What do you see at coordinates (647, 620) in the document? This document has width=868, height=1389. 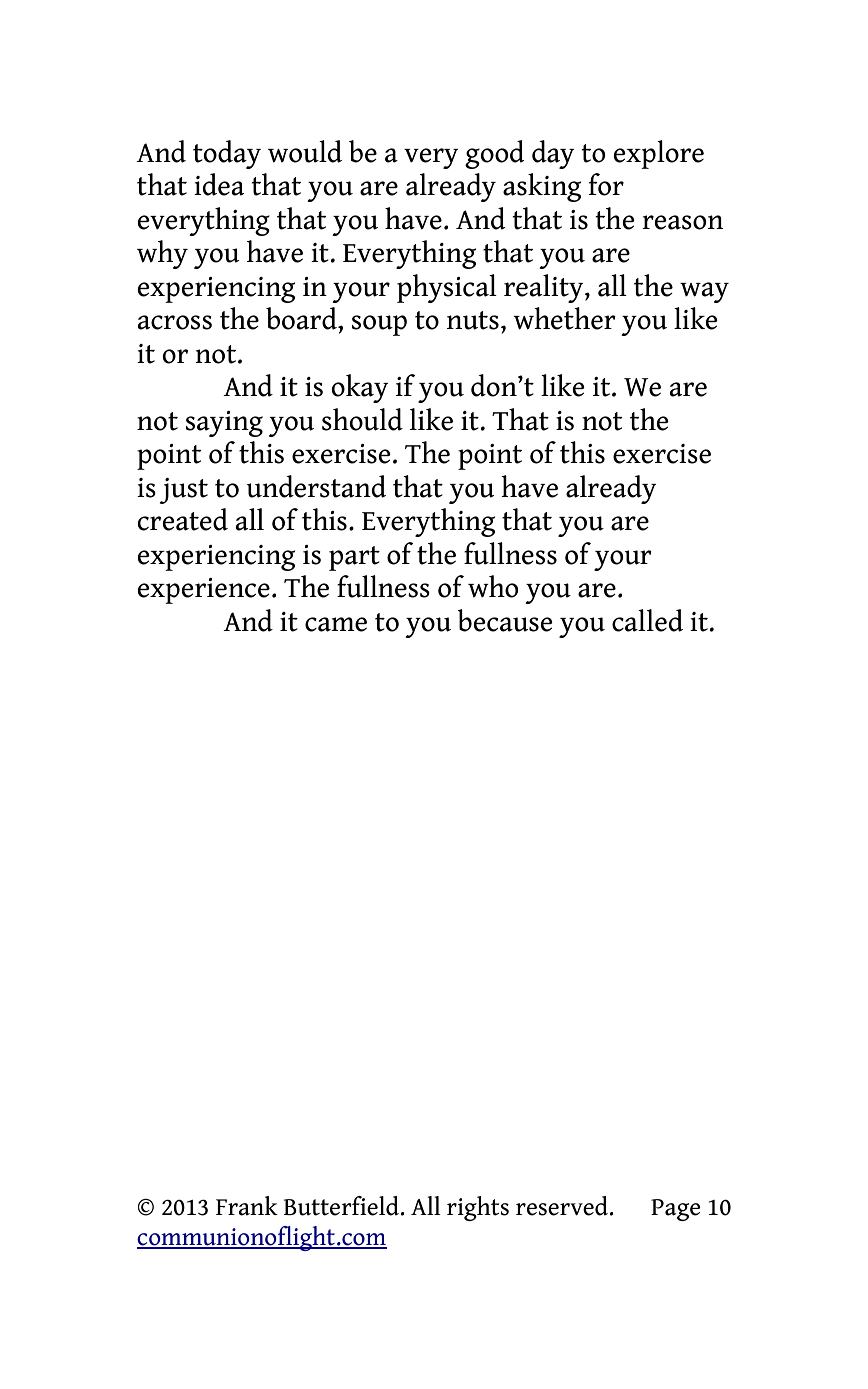 I see `called` at bounding box center [647, 620].
